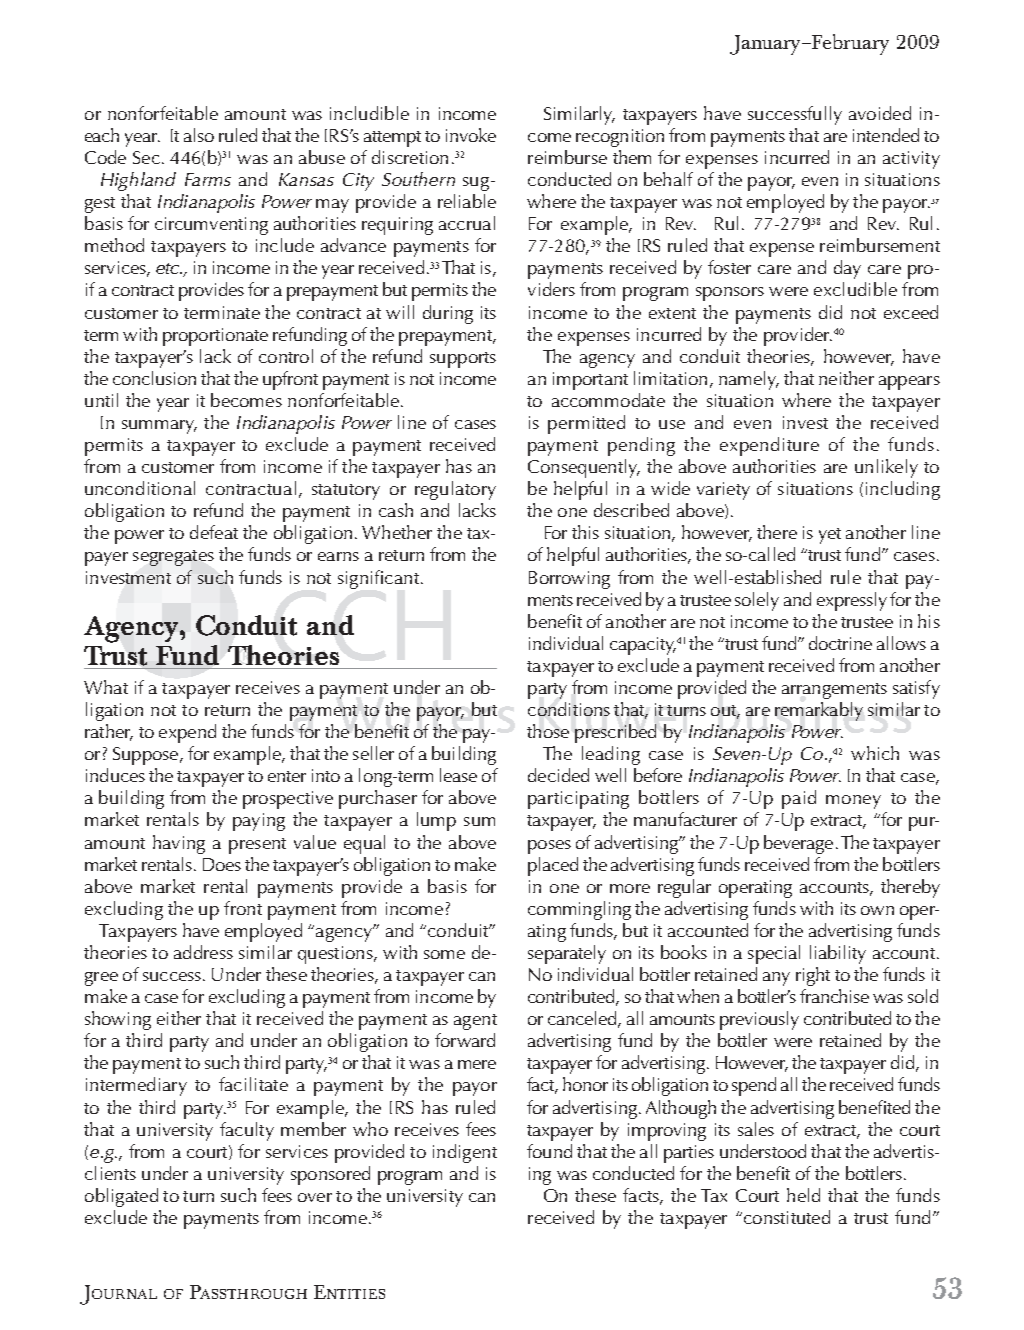 This document has width=1024, height=1330. I want to click on intended, so click(886, 135).
